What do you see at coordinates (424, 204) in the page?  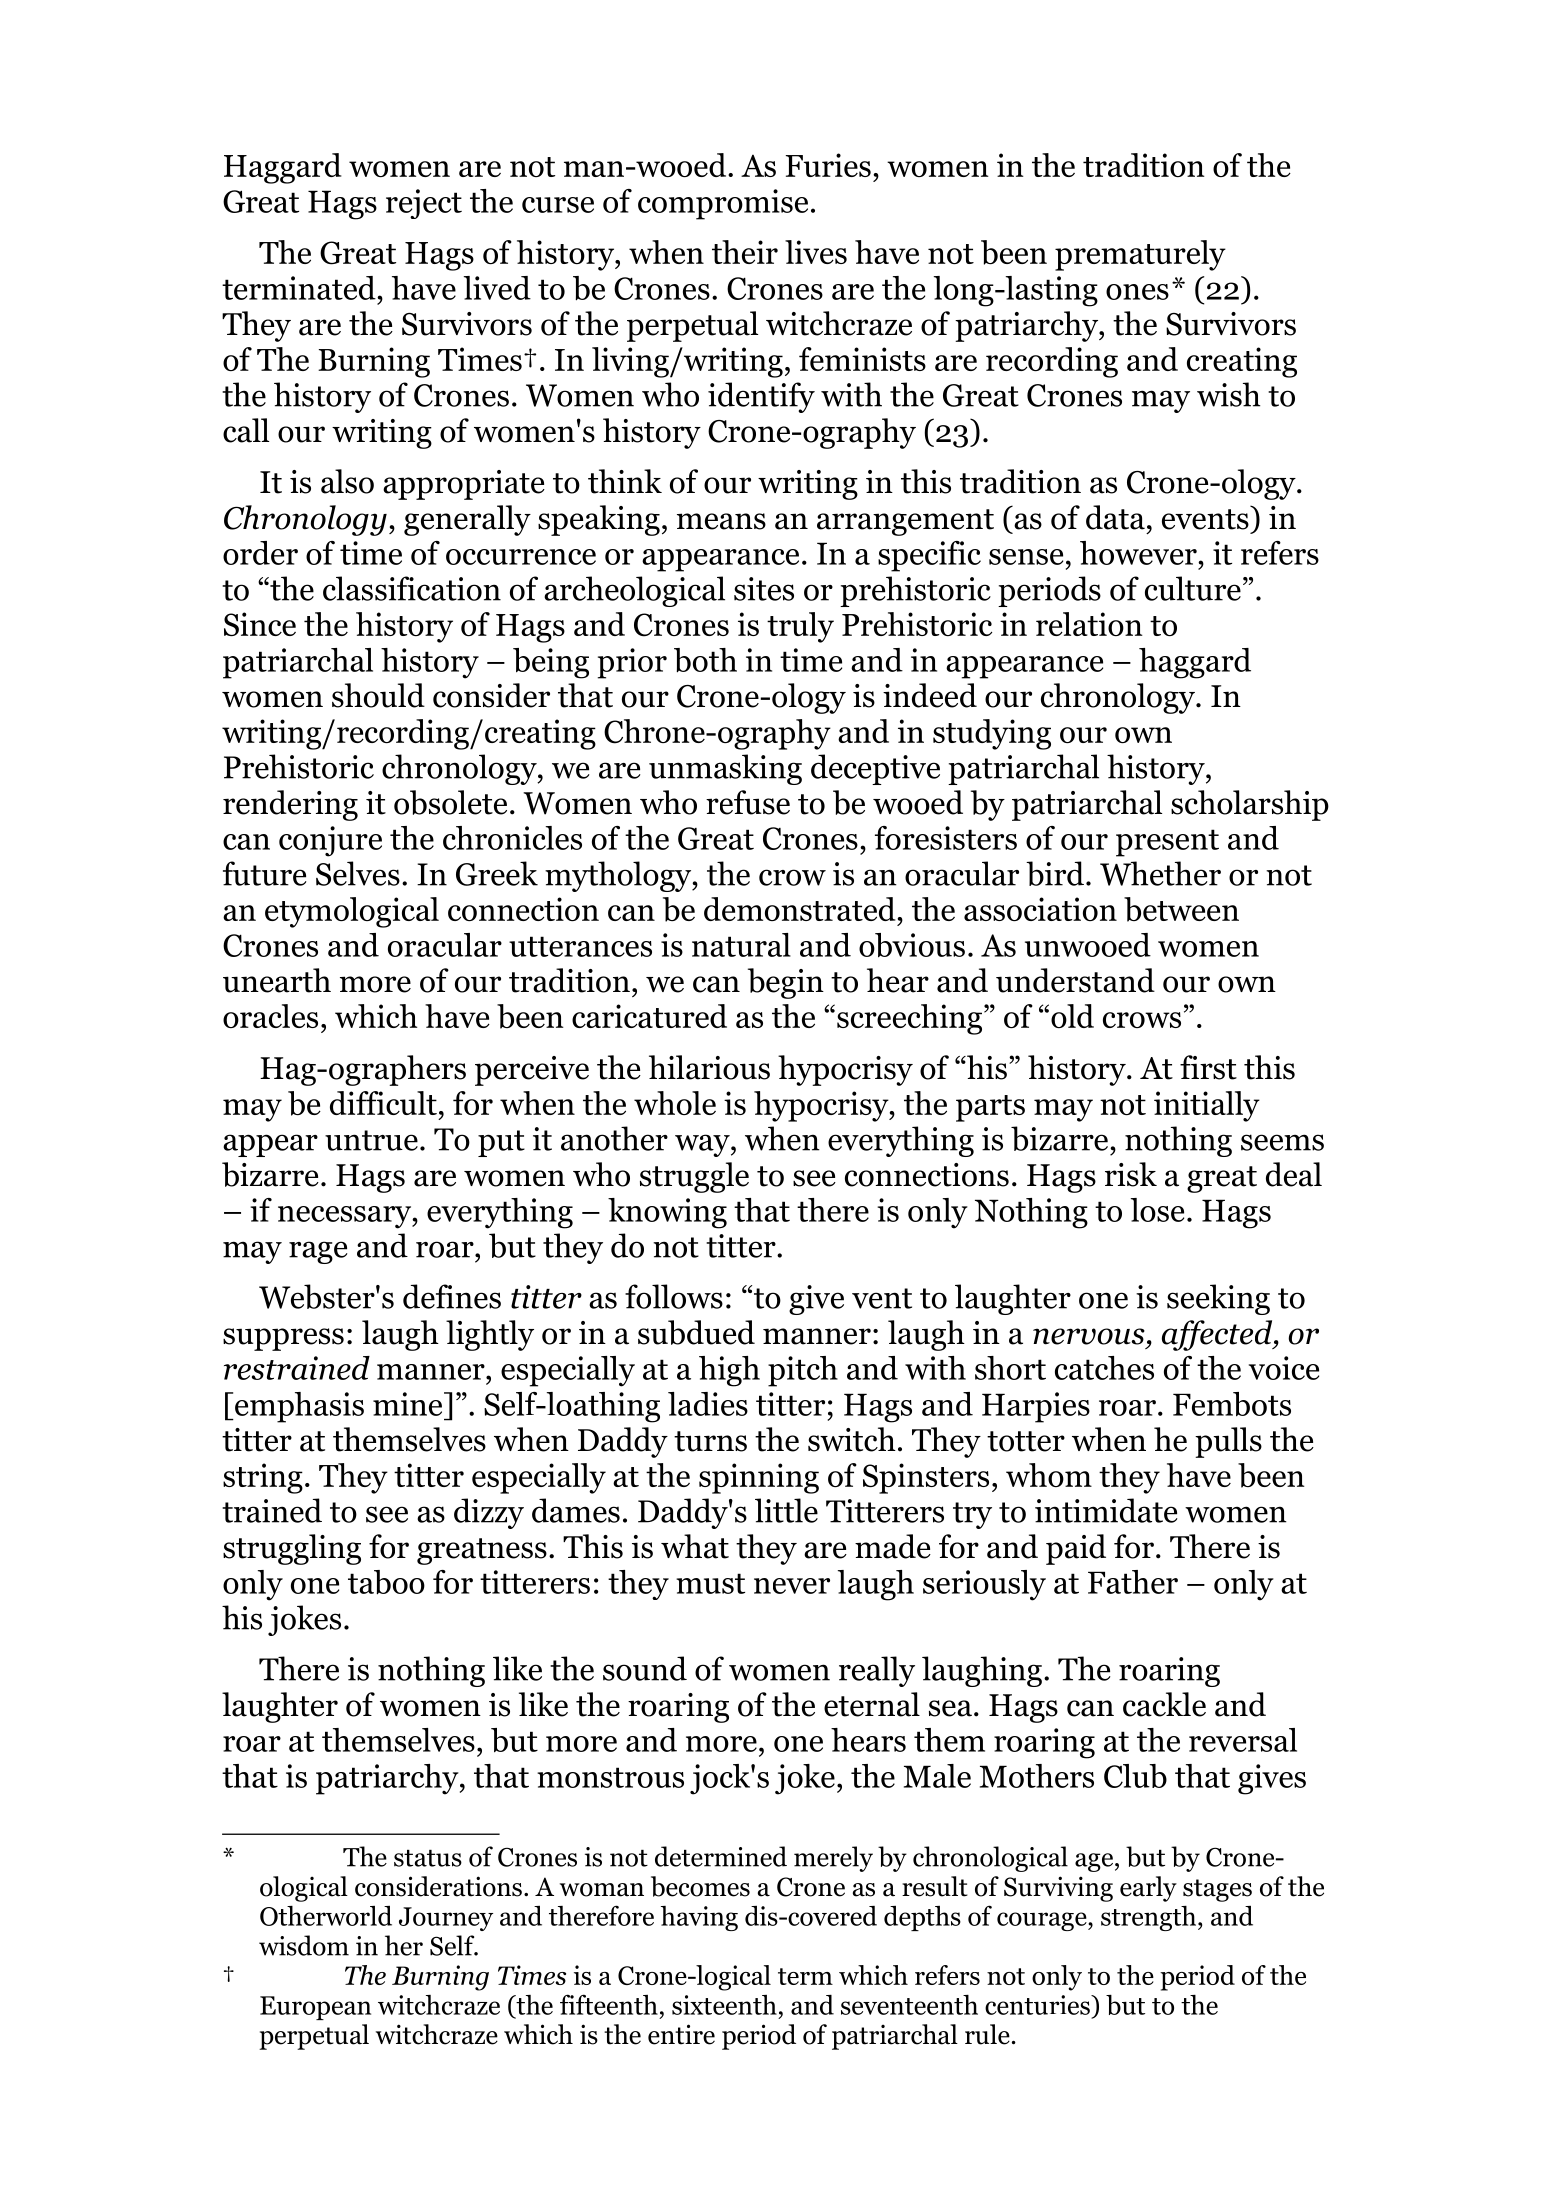 I see `reject` at bounding box center [424, 204].
